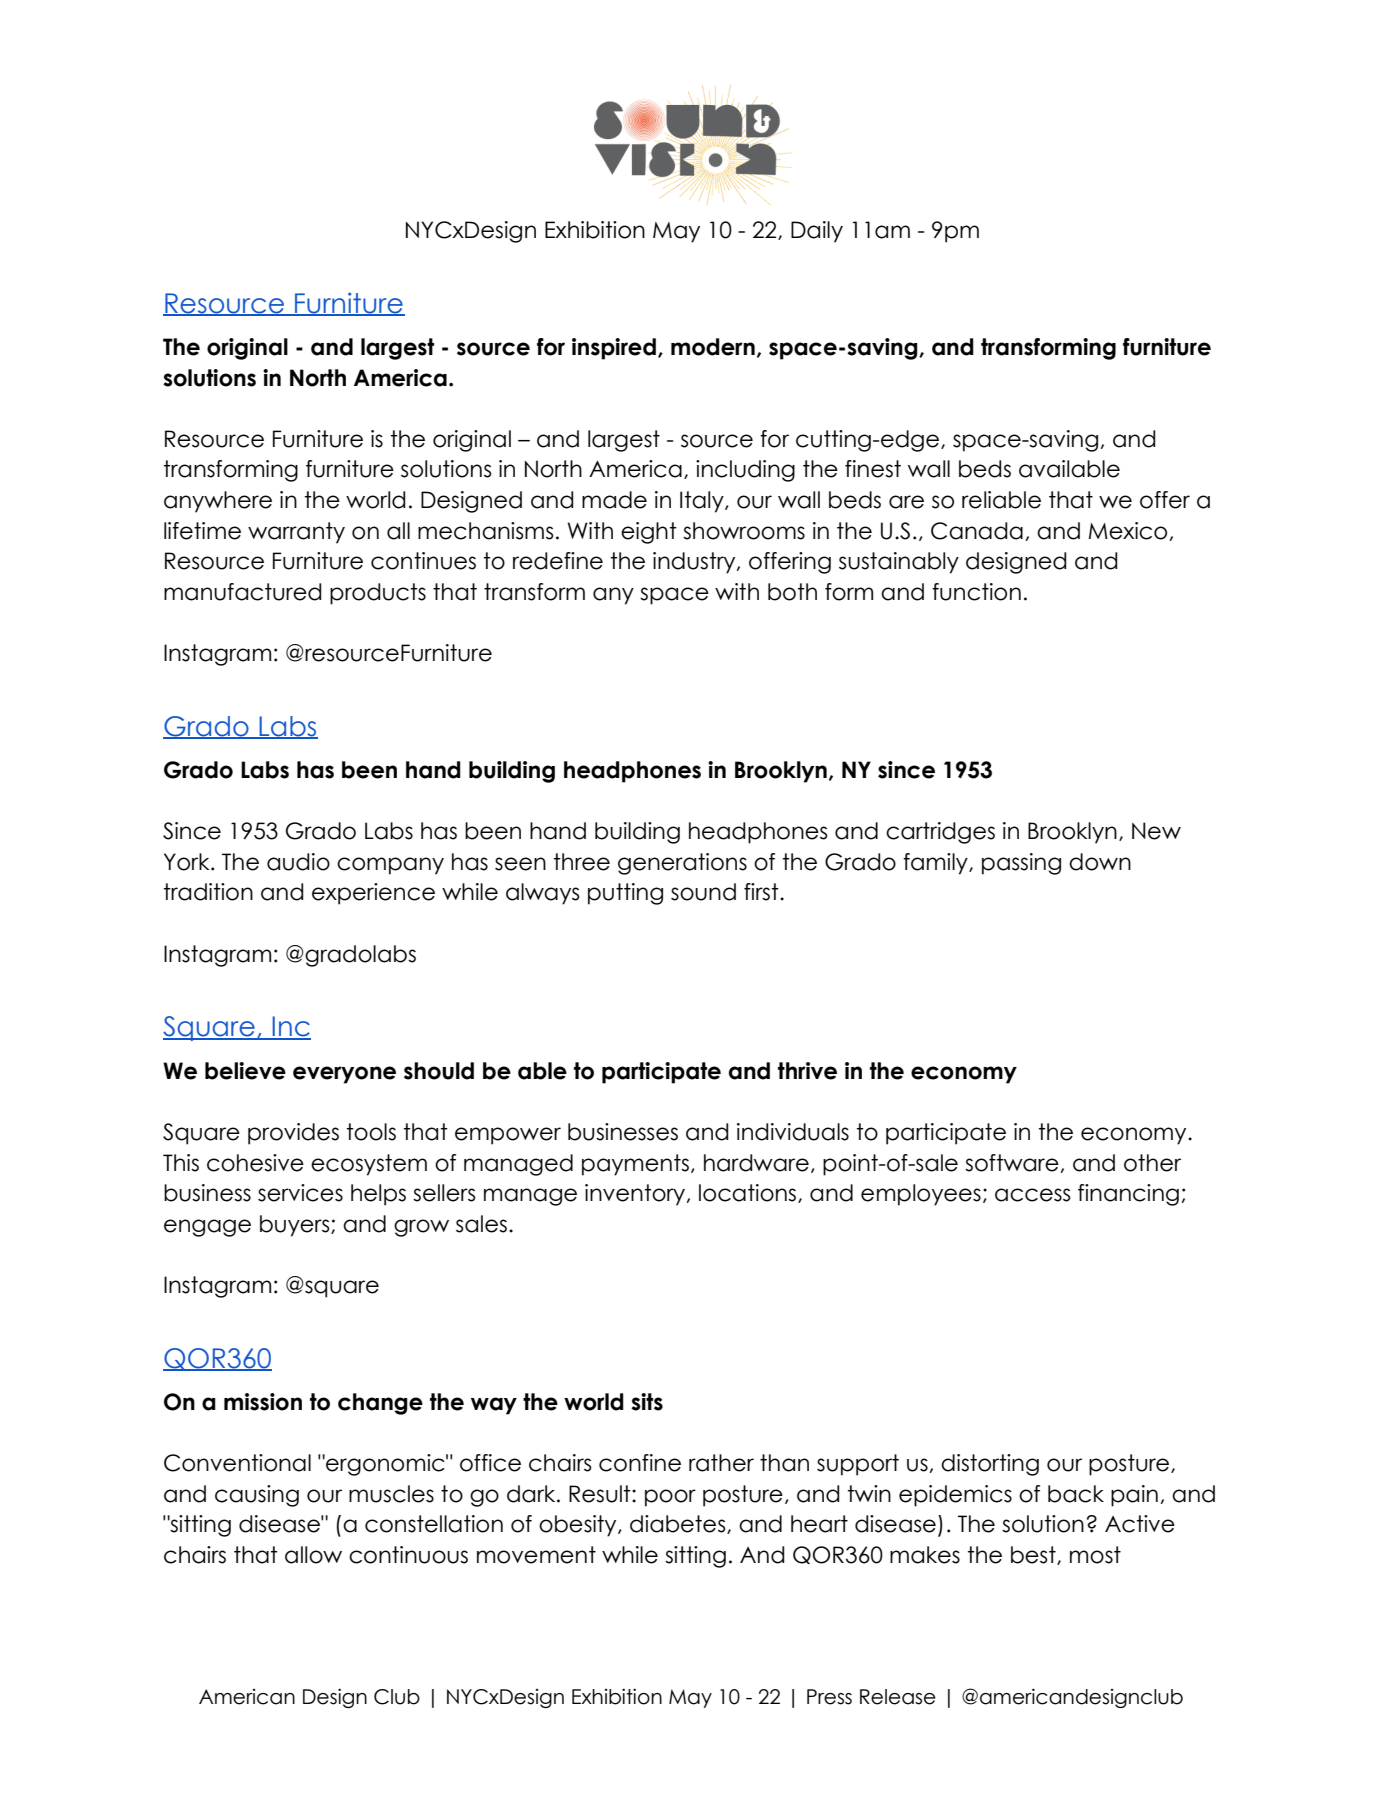 The image size is (1386, 1794). What do you see at coordinates (293, 1134) in the page?
I see `provides` at bounding box center [293, 1134].
